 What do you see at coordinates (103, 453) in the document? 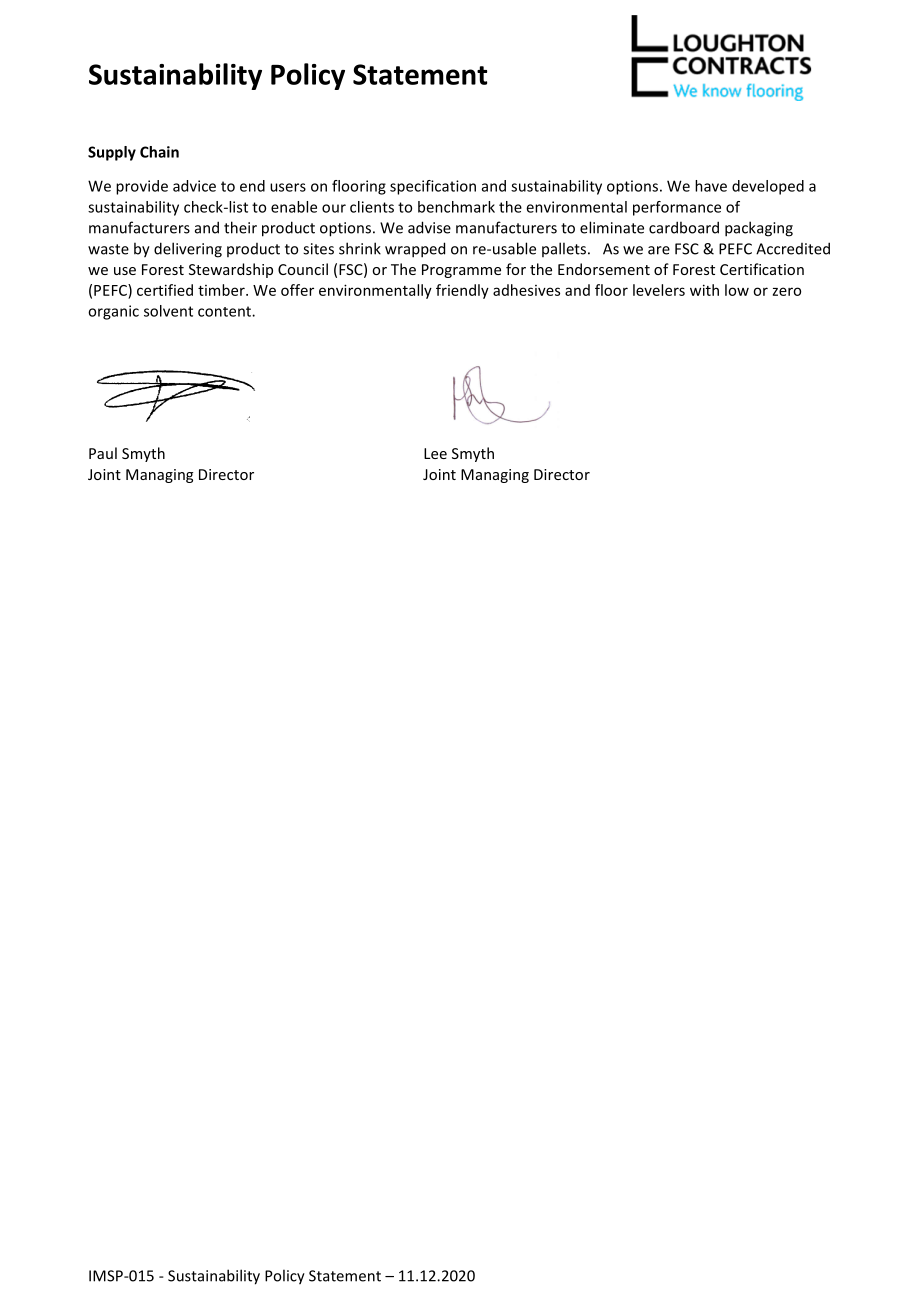
I see `Paul` at bounding box center [103, 453].
